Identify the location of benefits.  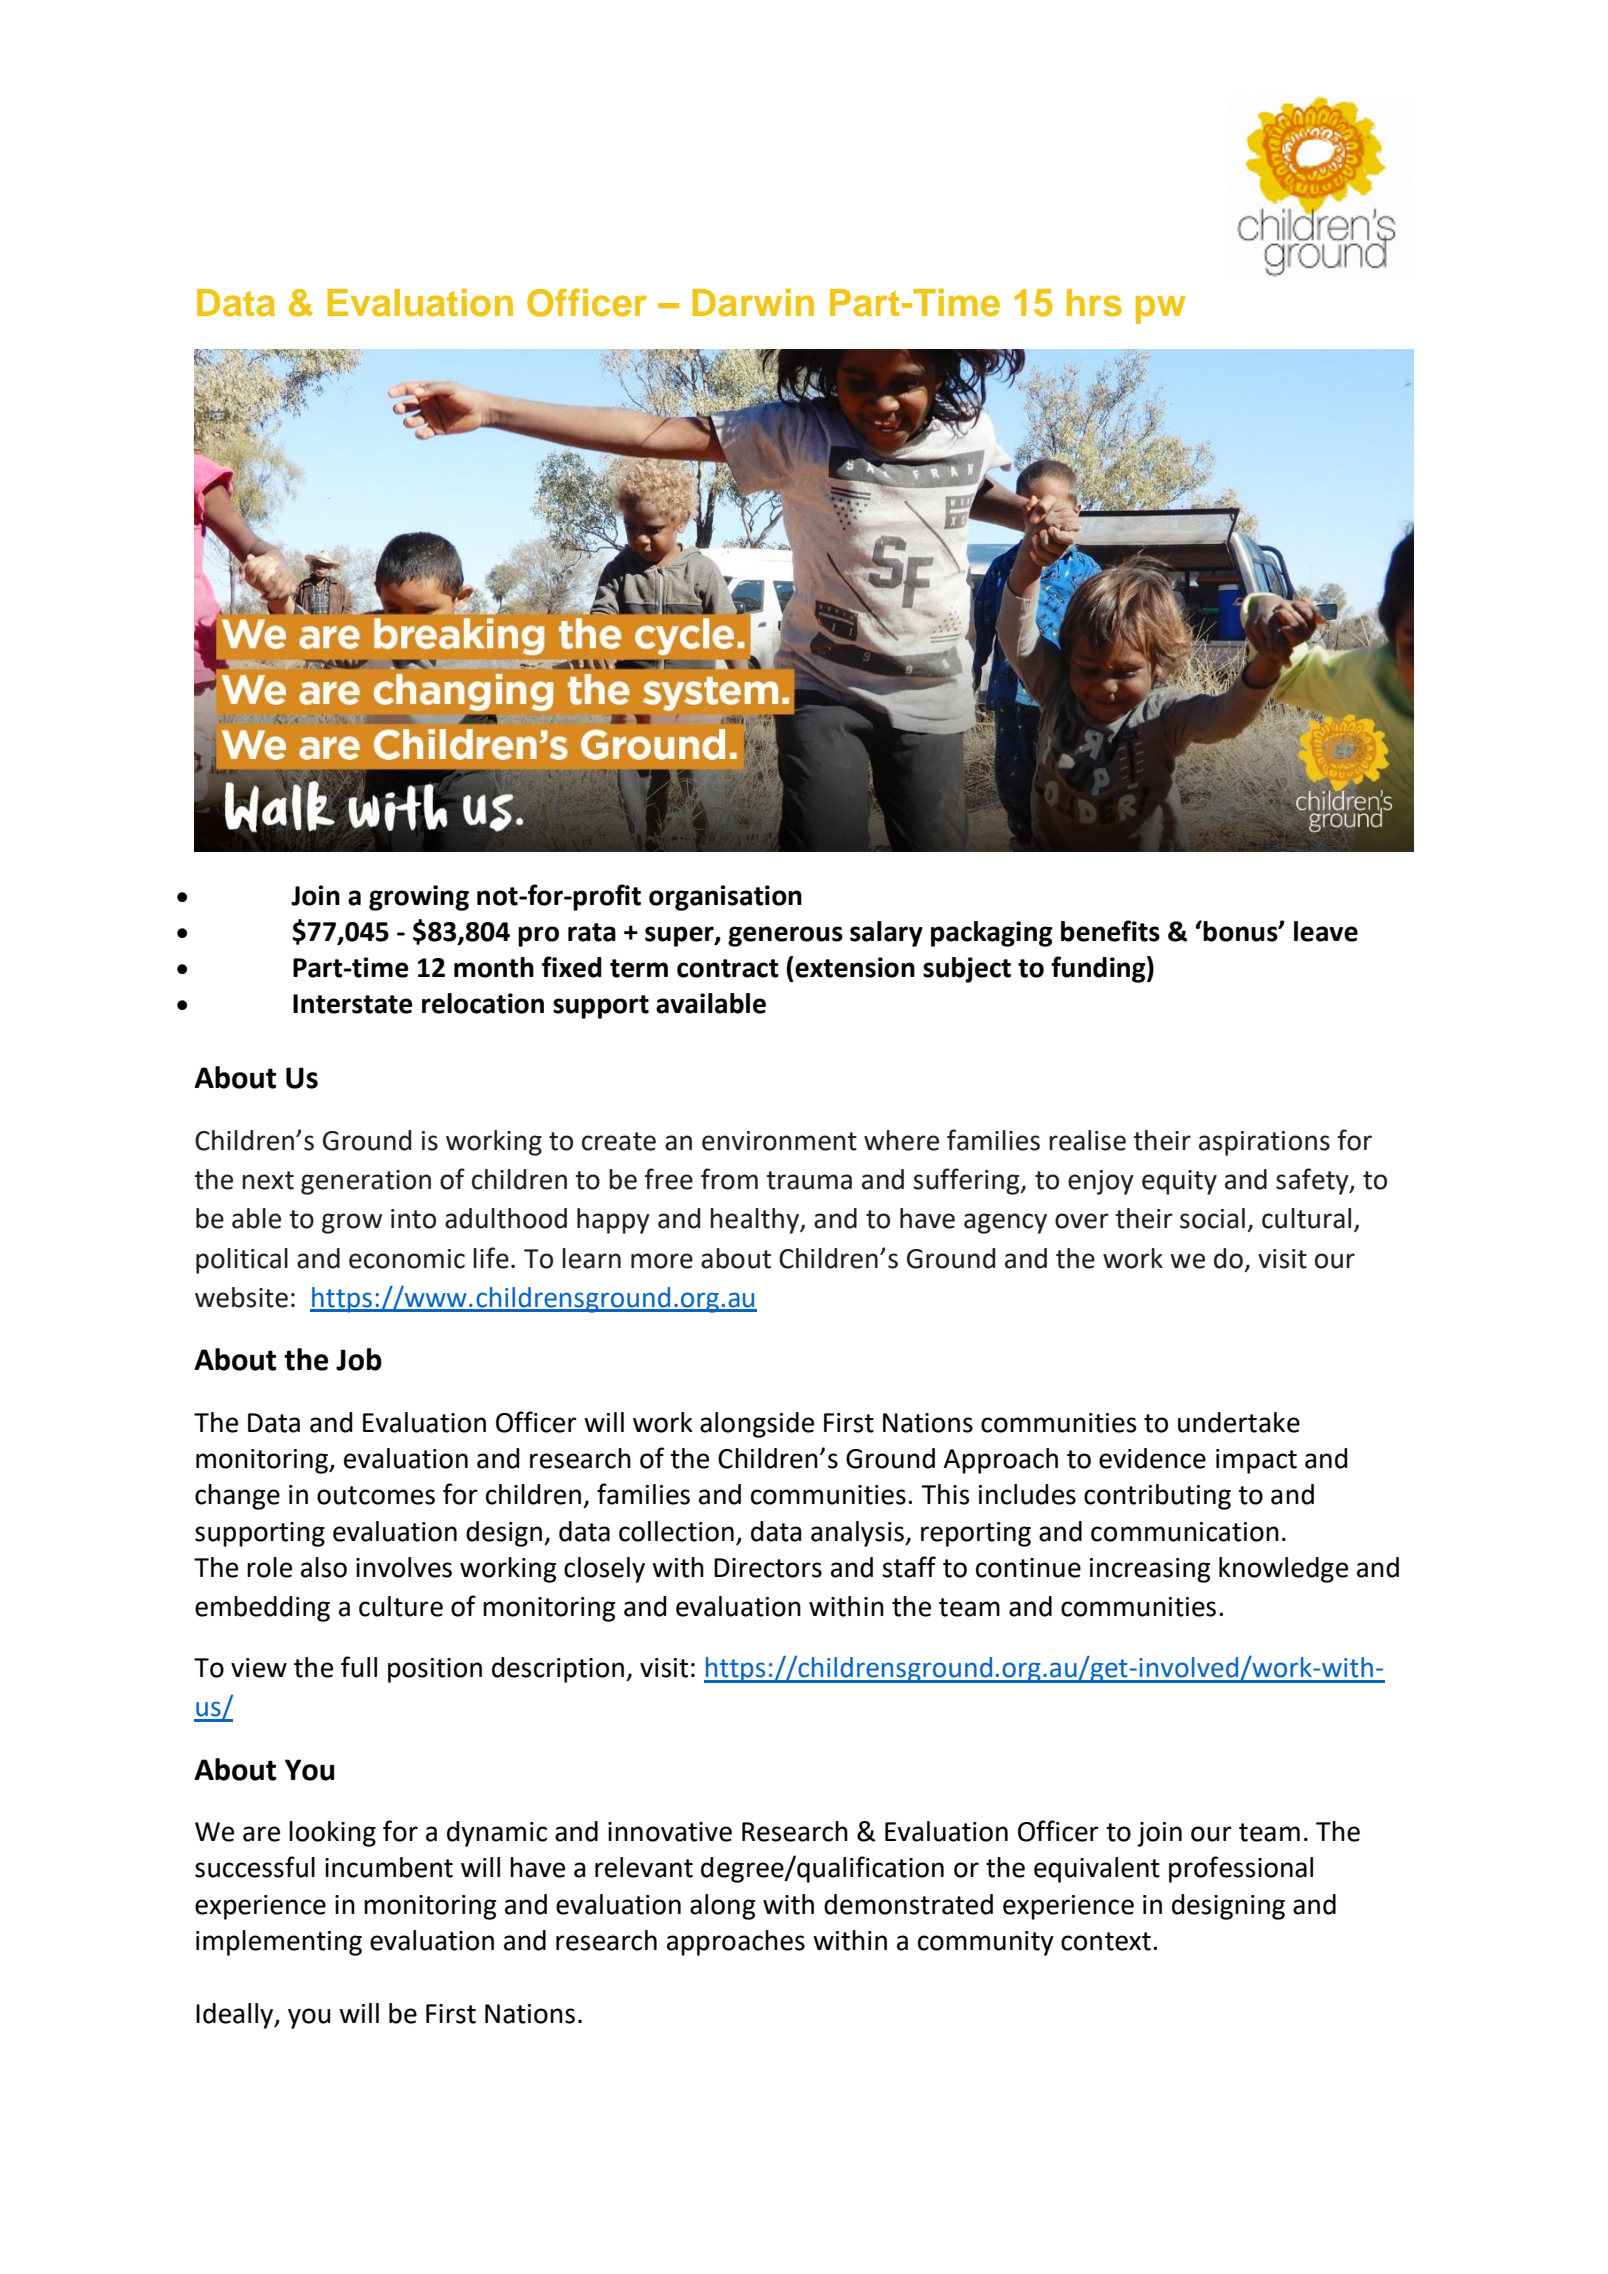
(1110, 931).
